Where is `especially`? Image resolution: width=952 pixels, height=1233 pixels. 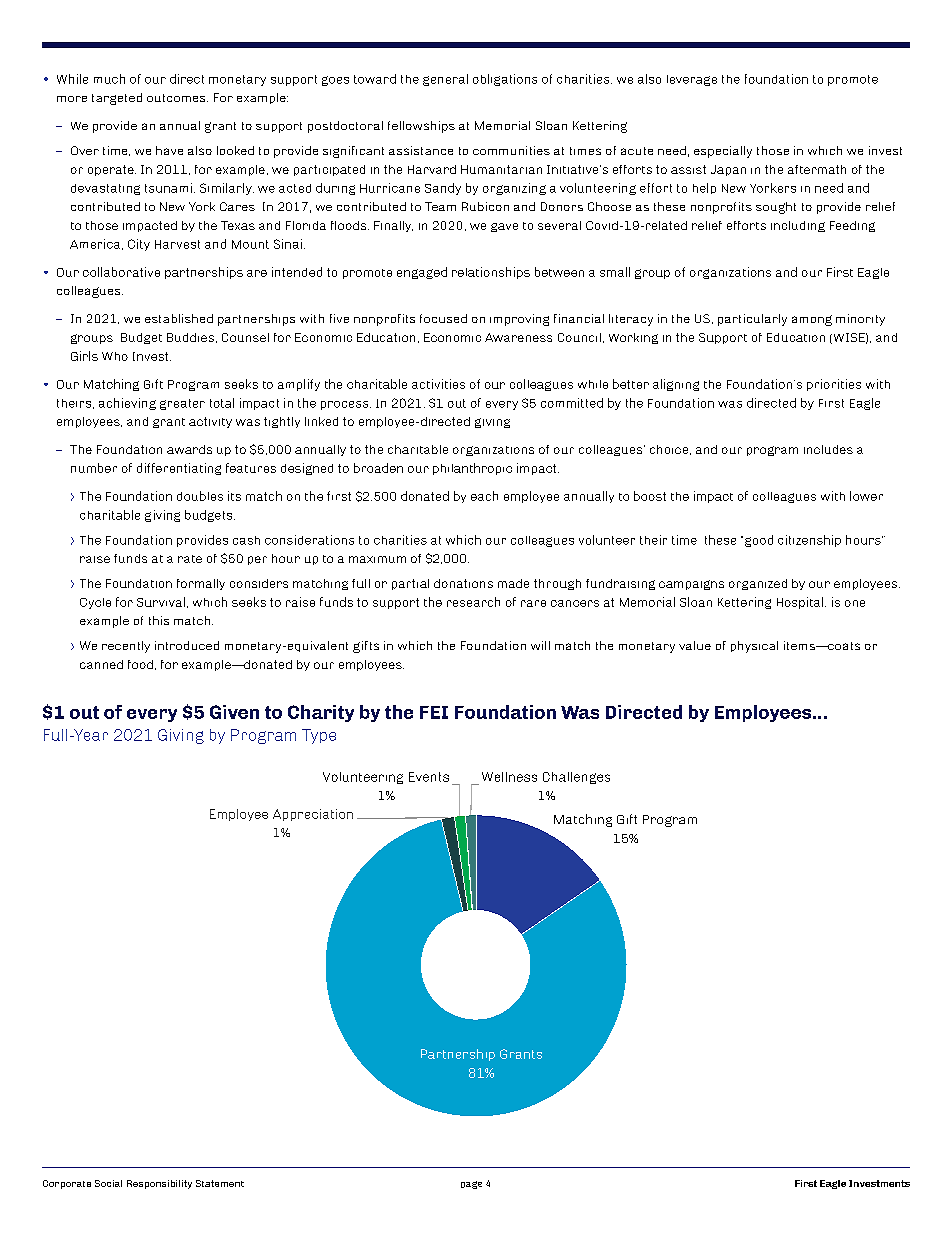 especially is located at coordinates (723, 152).
